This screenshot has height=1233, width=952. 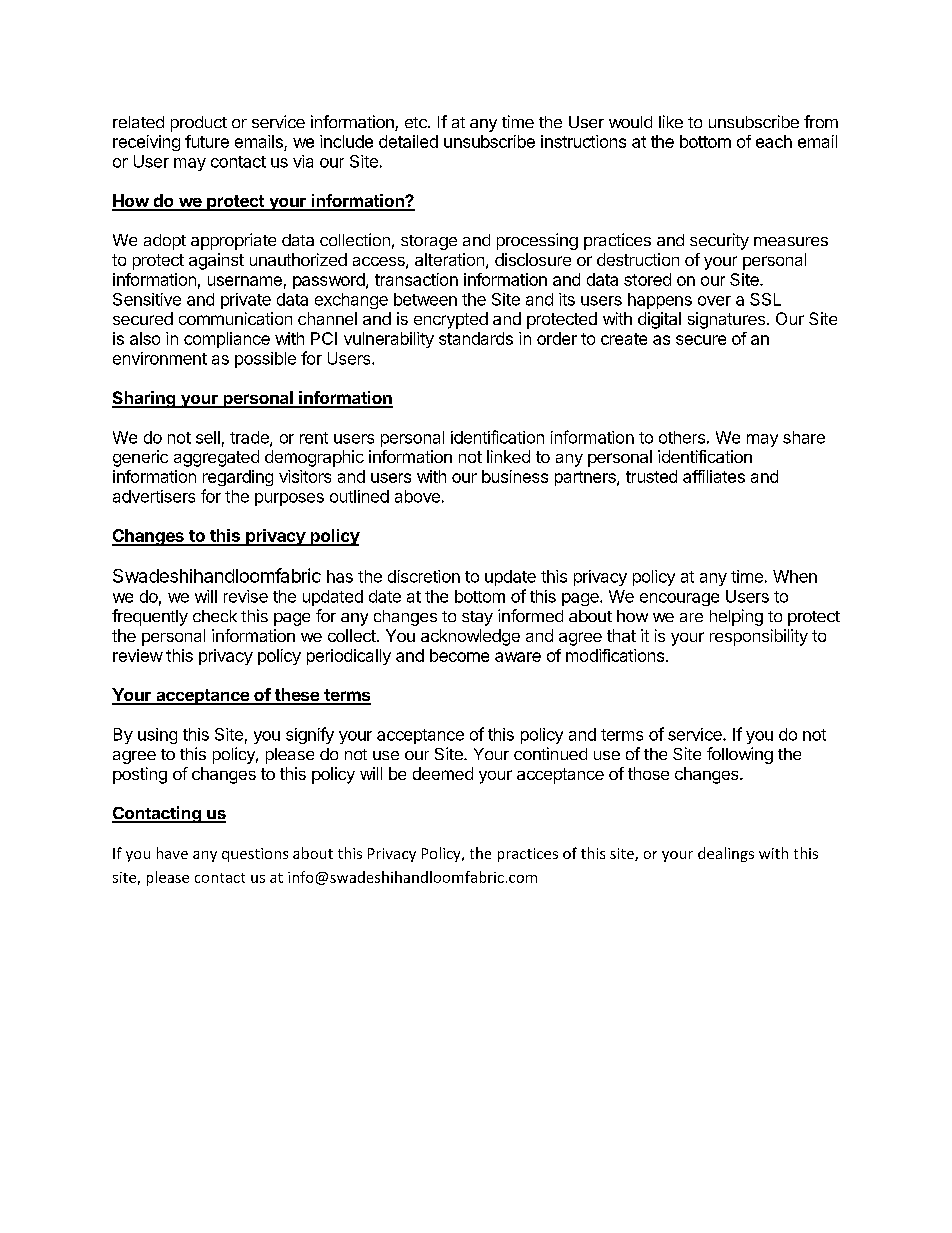 What do you see at coordinates (515, 476) in the screenshot?
I see `business` at bounding box center [515, 476].
